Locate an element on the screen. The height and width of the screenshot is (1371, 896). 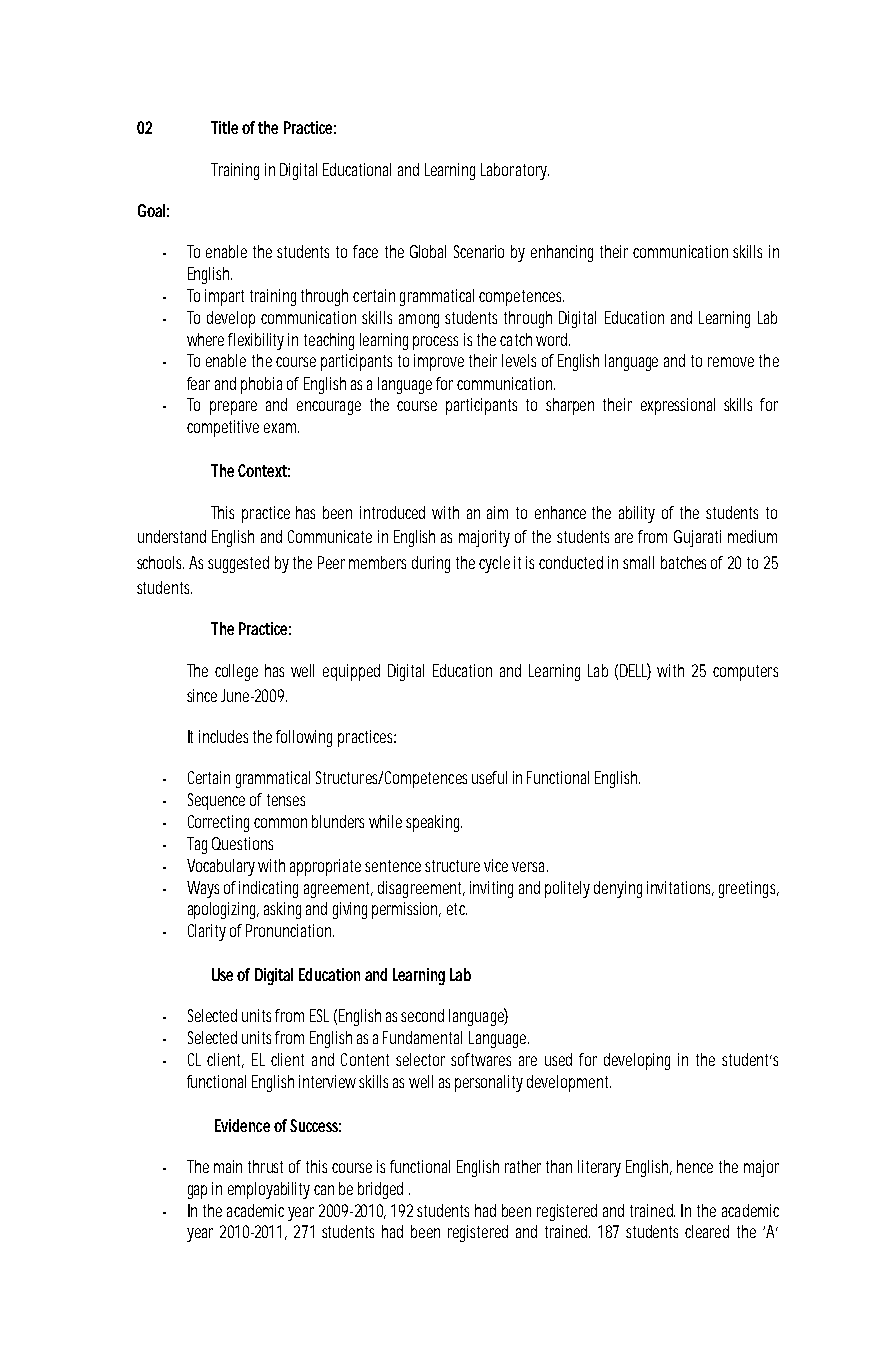
Title is located at coordinates (224, 127).
